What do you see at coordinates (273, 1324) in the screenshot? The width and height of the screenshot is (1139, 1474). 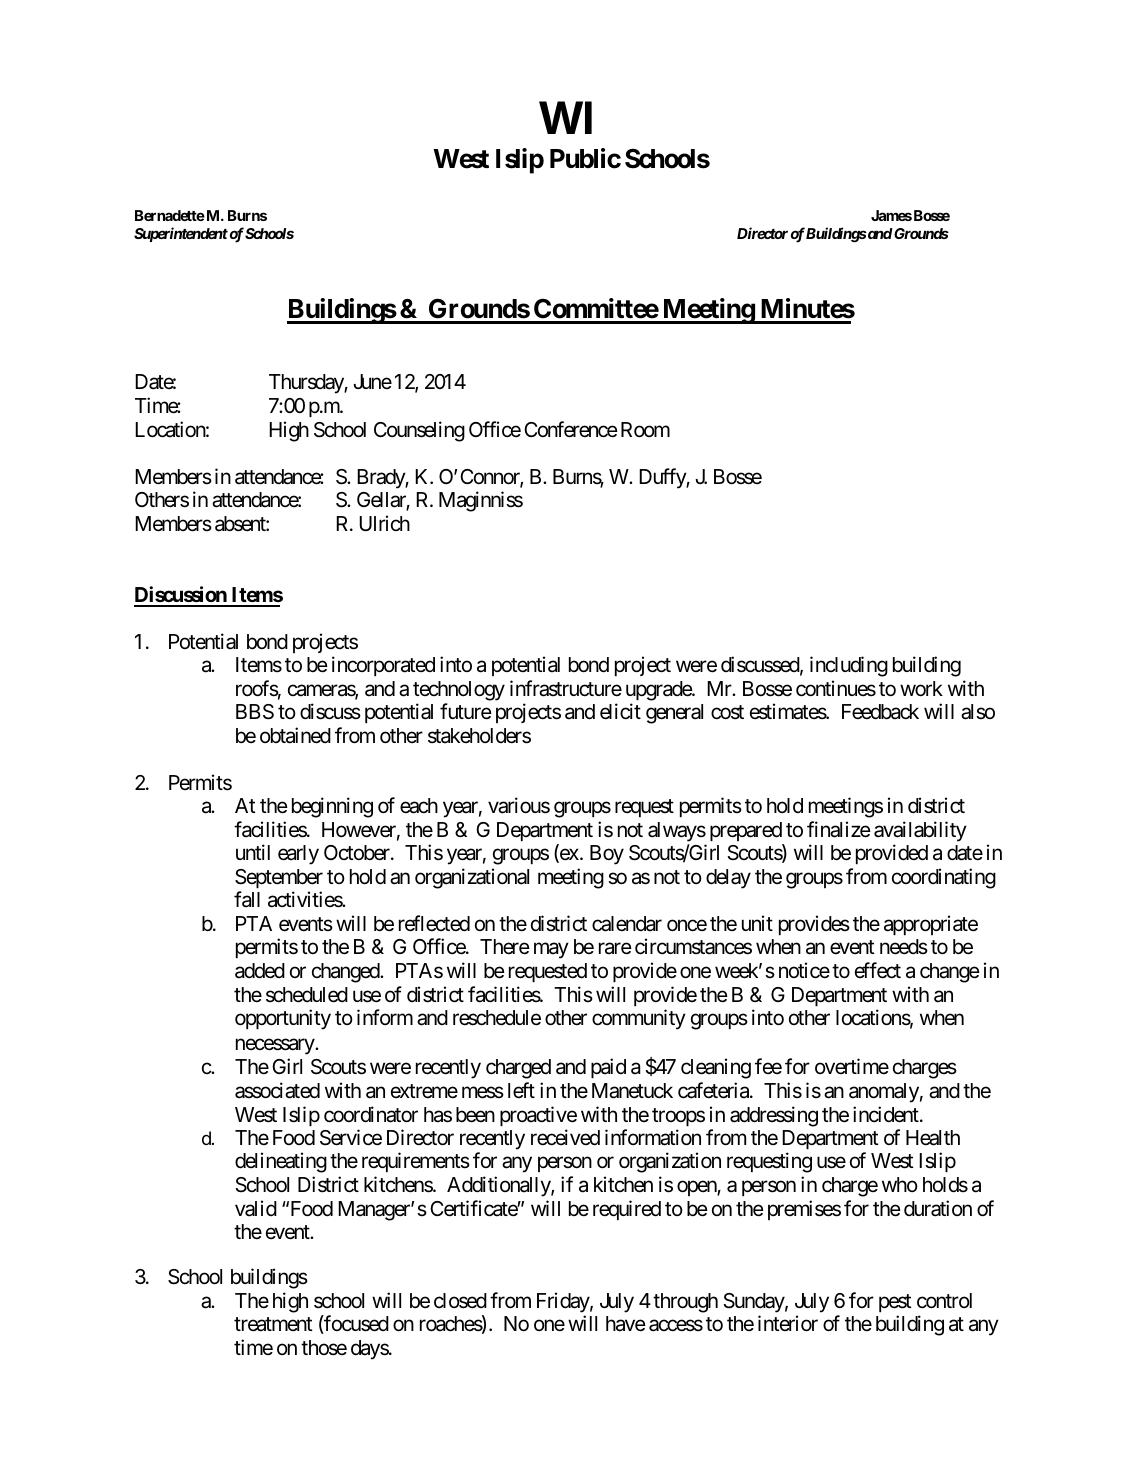 I see `treatment` at bounding box center [273, 1324].
